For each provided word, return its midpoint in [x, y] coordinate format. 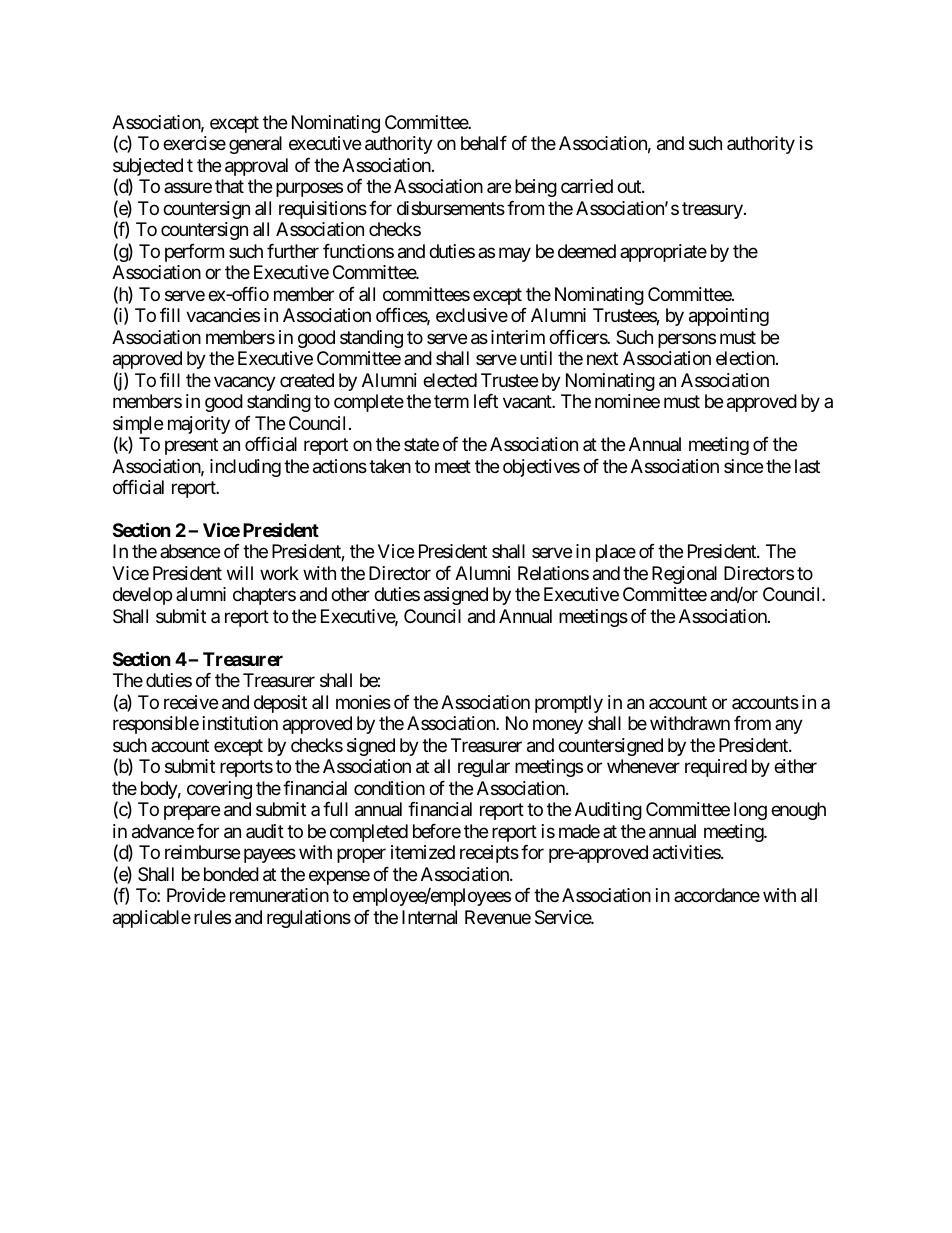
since [743, 466]
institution [240, 723]
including [245, 468]
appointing [729, 317]
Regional [684, 575]
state [421, 444]
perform [194, 253]
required [716, 768]
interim [518, 337]
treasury [712, 210]
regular [484, 768]
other [350, 594]
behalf [484, 143]
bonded [231, 874]
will [240, 573]
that [229, 186]
